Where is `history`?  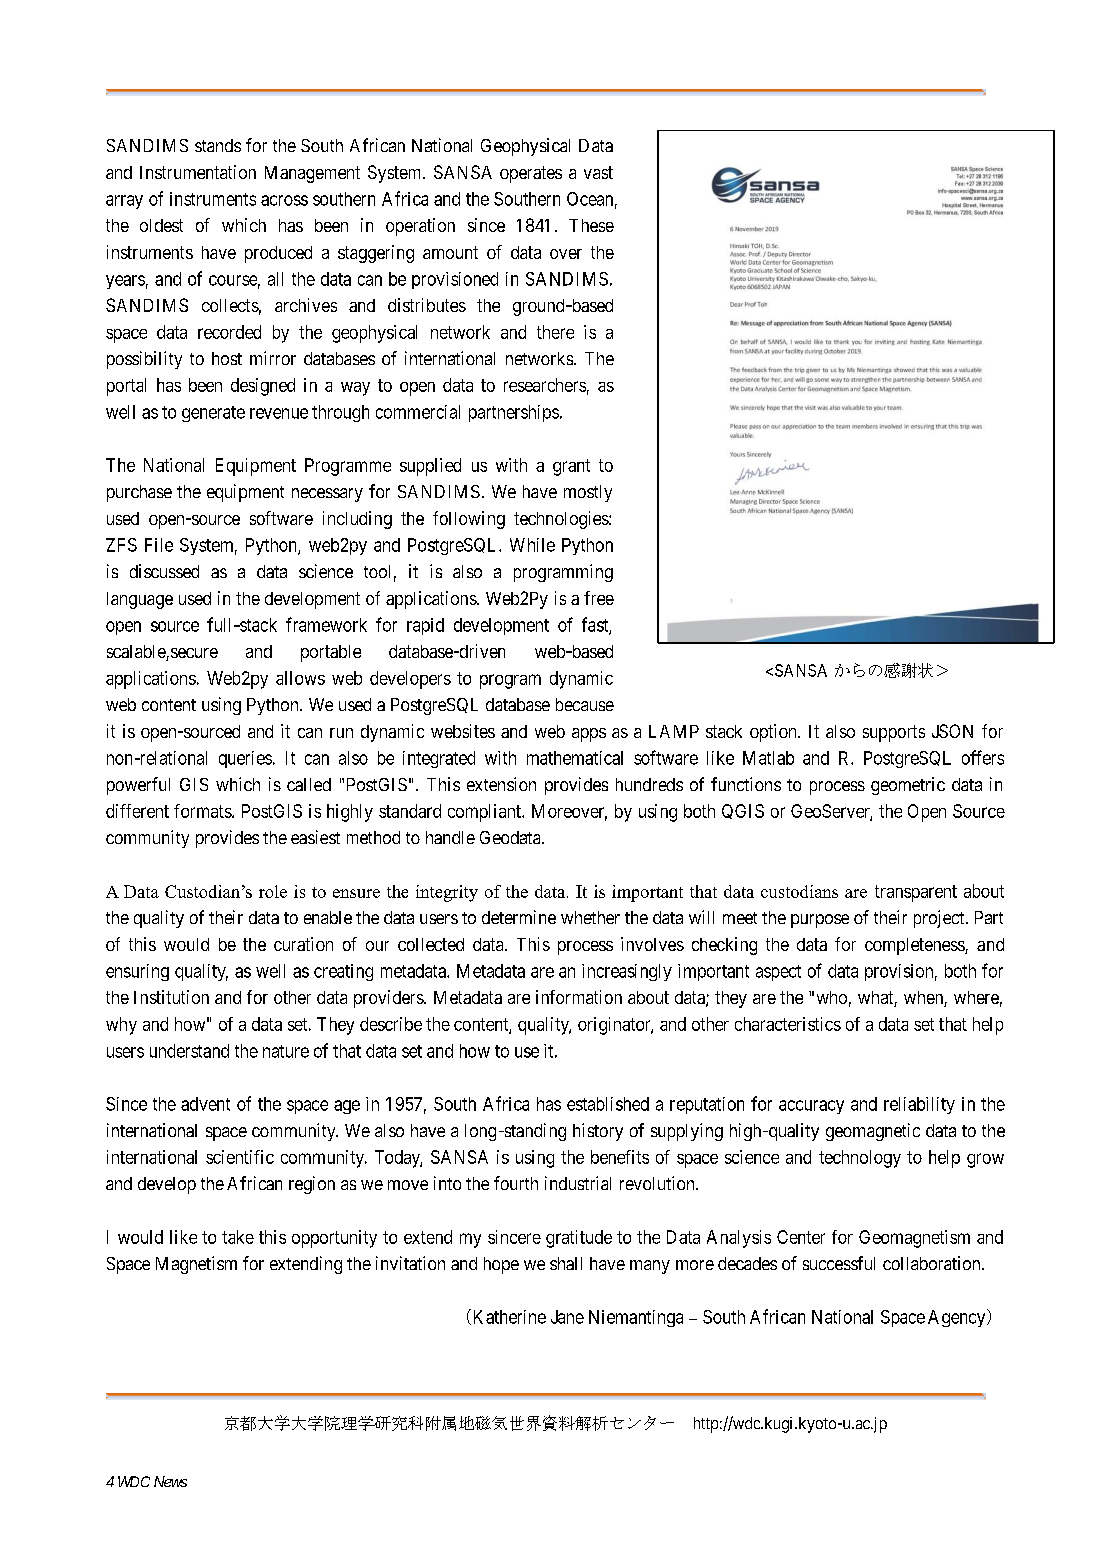
history is located at coordinates (598, 1132).
